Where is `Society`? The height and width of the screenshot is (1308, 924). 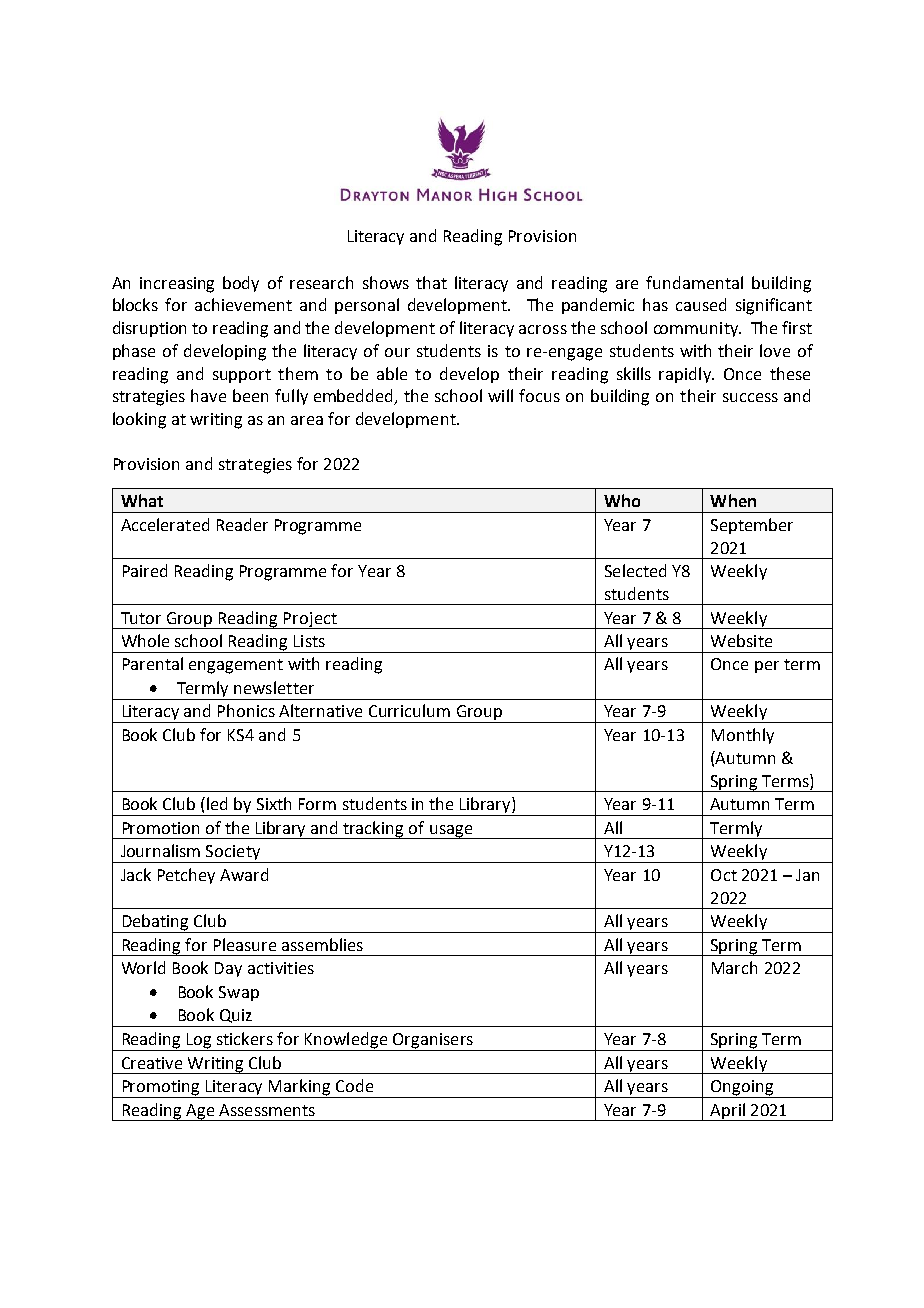
Society is located at coordinates (233, 854).
